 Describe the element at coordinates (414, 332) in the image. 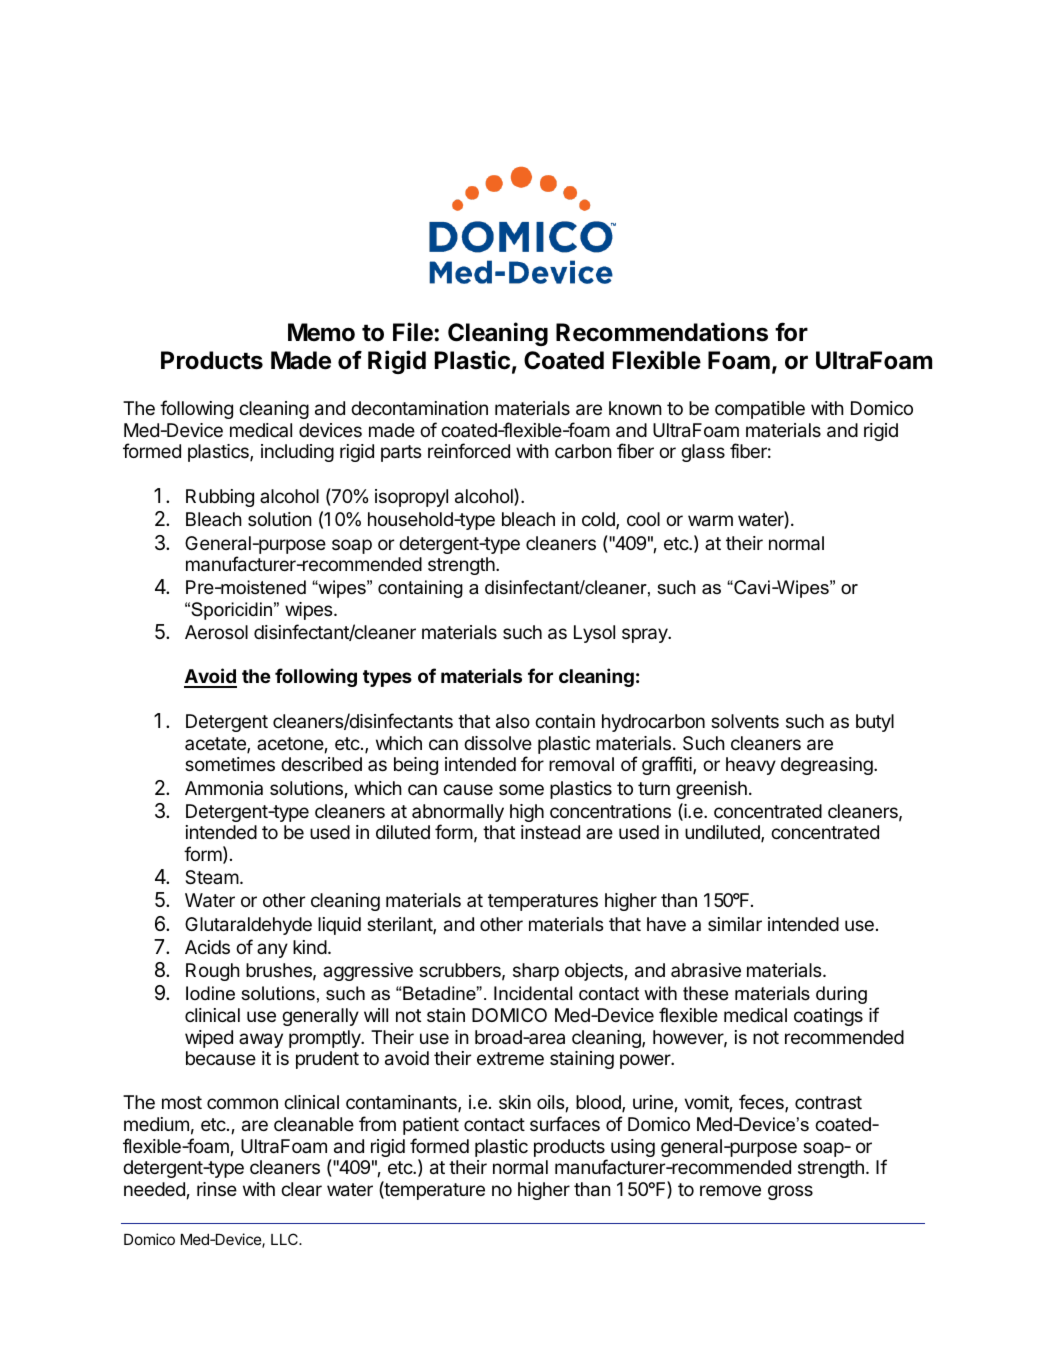

I see `File` at that location.
